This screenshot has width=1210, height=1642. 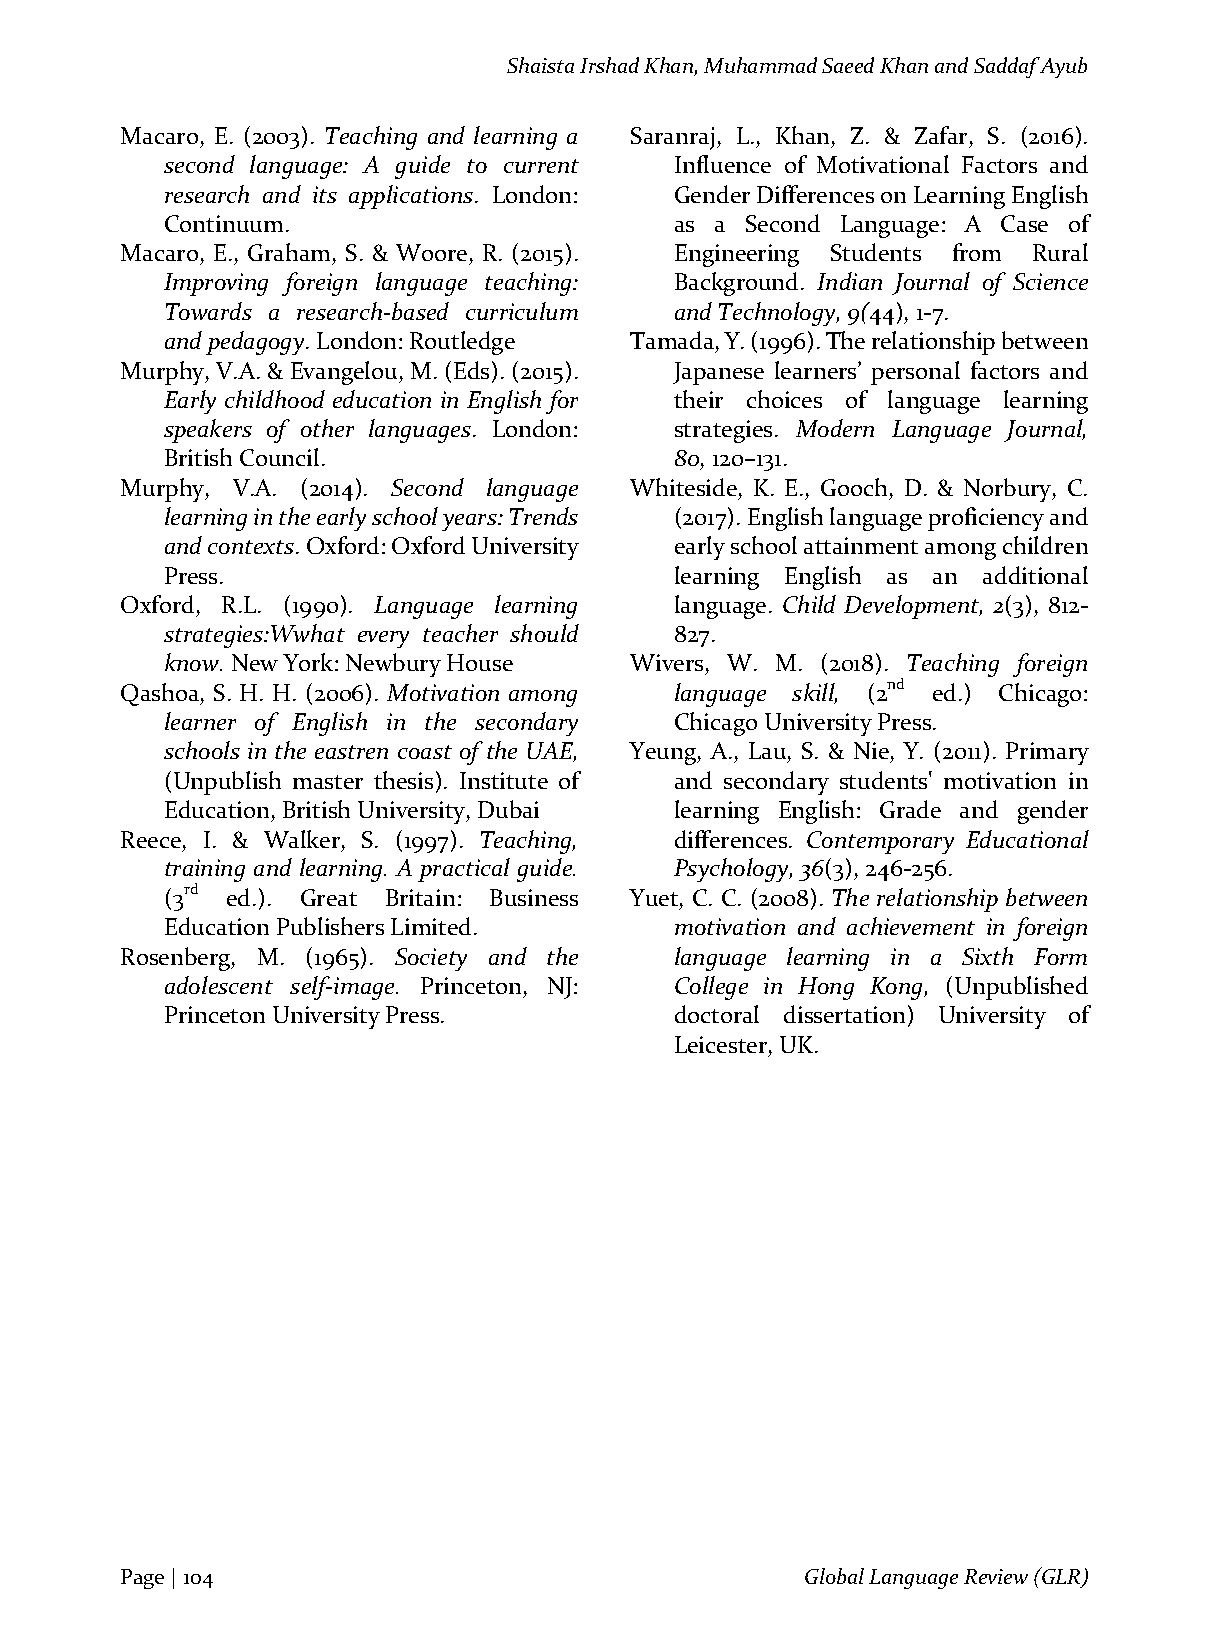 What do you see at coordinates (541, 166) in the screenshot?
I see `current` at bounding box center [541, 166].
